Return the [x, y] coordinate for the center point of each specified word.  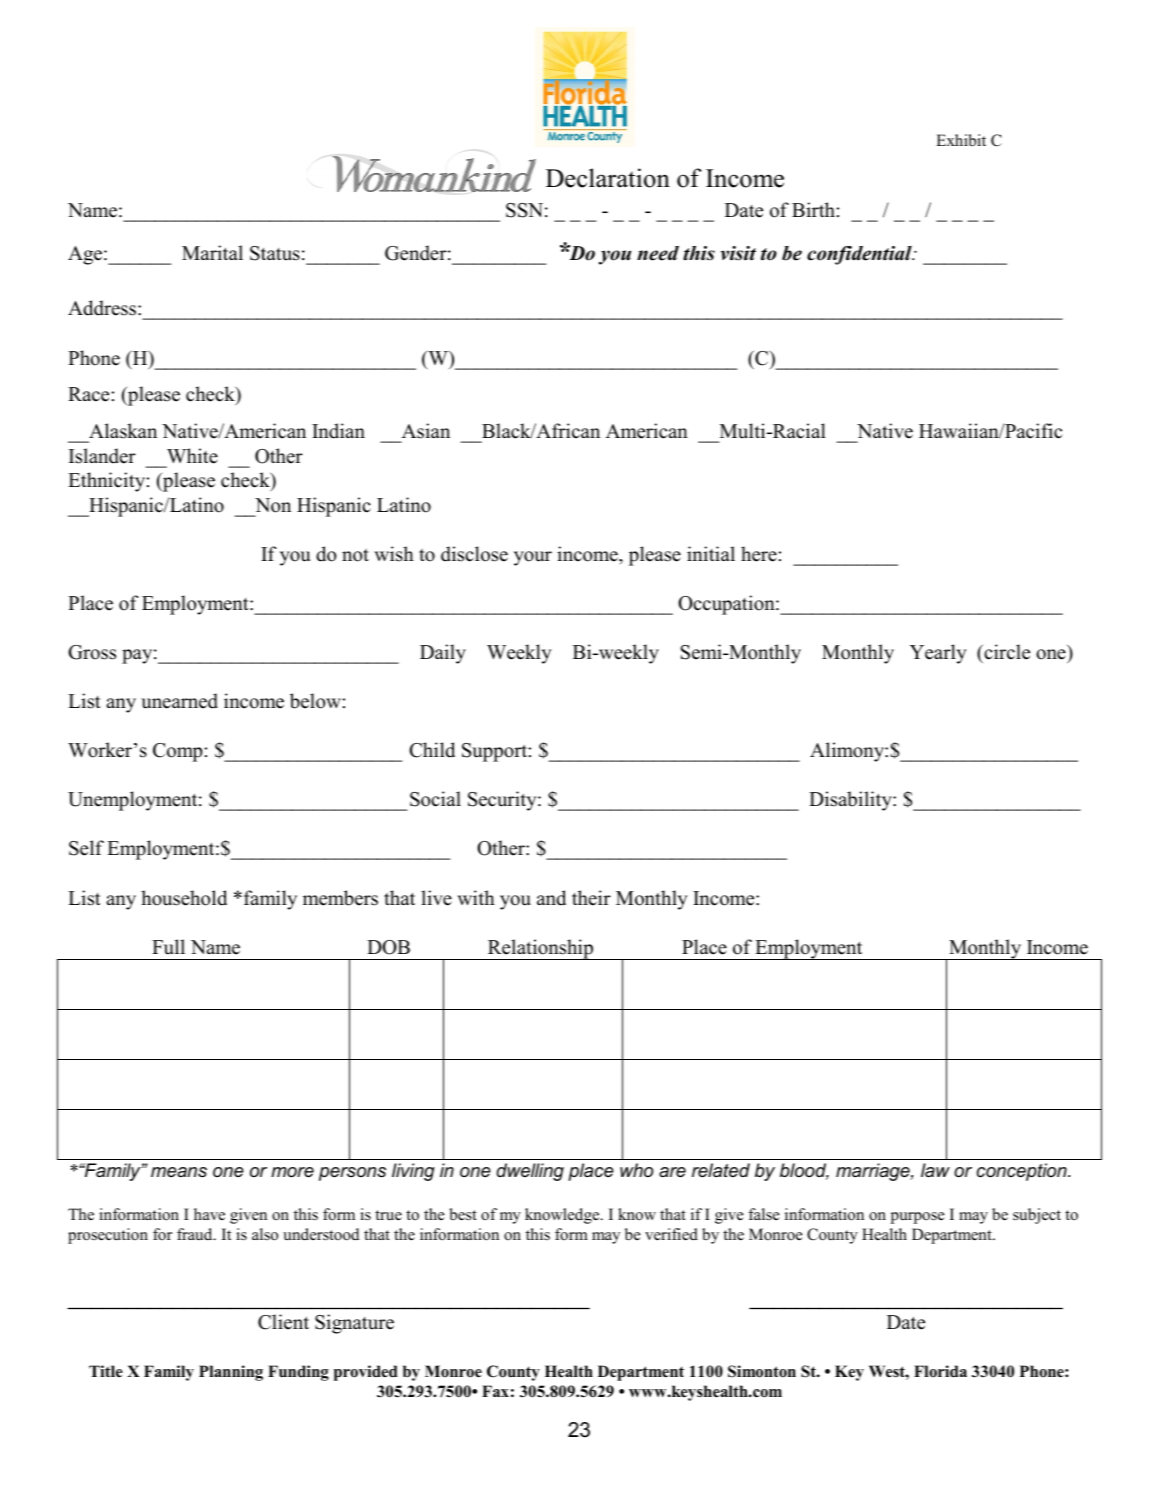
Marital [212, 252]
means [179, 1172]
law [935, 1170]
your [533, 558]
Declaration [608, 178]
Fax [495, 1391]
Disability [851, 801]
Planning [231, 1373]
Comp [178, 752]
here [759, 554]
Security [503, 801]
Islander [102, 456]
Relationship [541, 949]
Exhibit [961, 140]
